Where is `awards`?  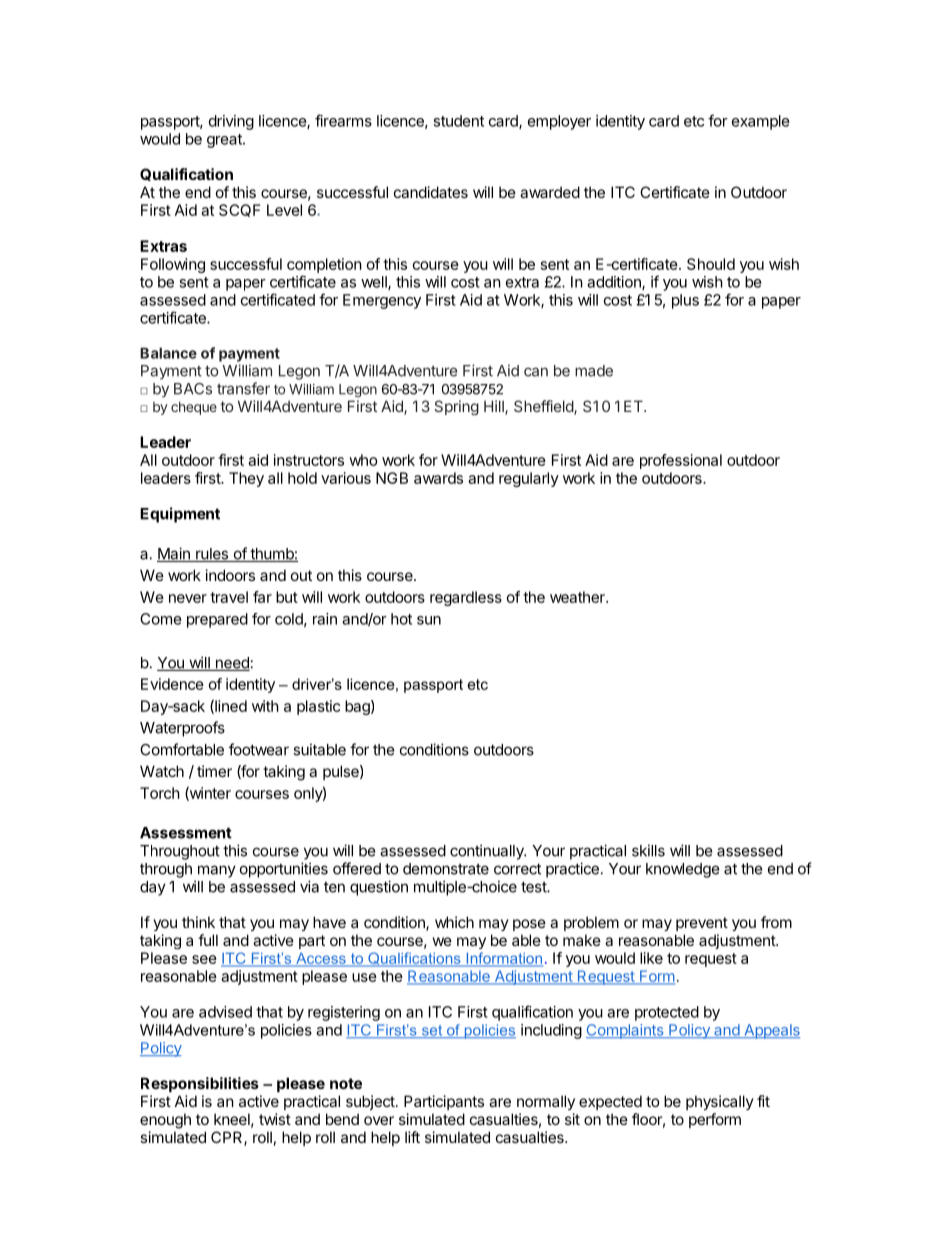 awards is located at coordinates (438, 478).
